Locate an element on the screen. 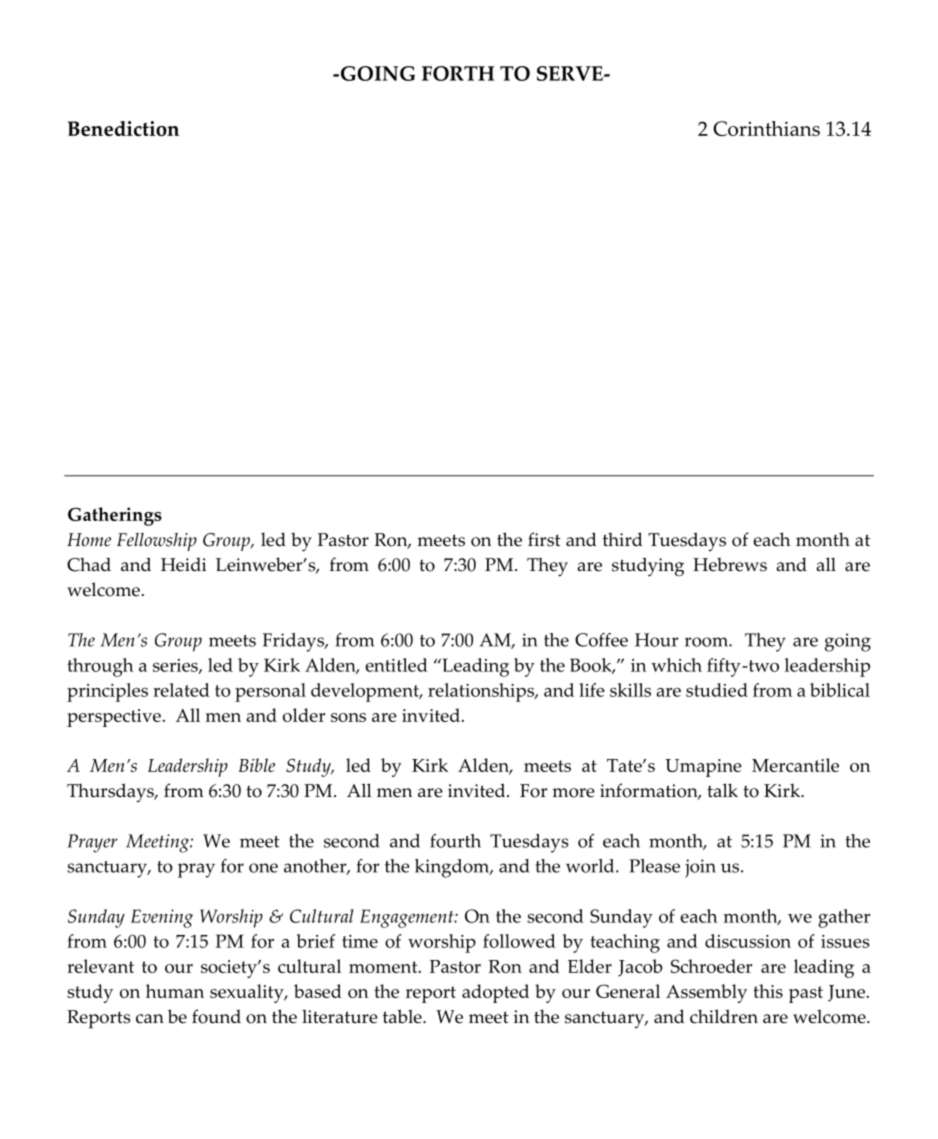  human is located at coordinates (175, 991).
